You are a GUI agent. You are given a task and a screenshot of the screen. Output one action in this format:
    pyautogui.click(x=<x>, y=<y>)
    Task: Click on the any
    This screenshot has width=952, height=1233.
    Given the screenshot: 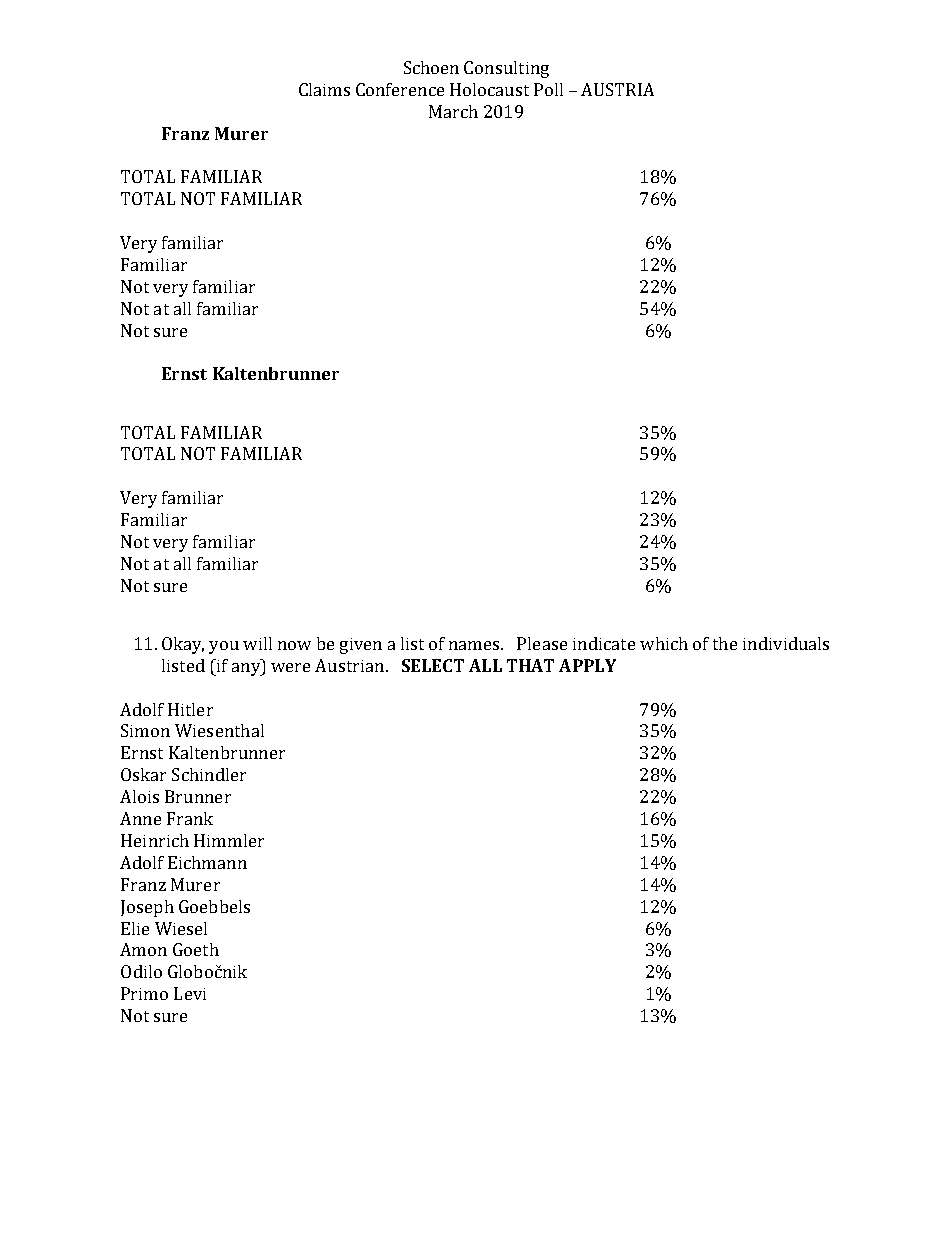 What is the action you would take?
    pyautogui.click(x=247, y=669)
